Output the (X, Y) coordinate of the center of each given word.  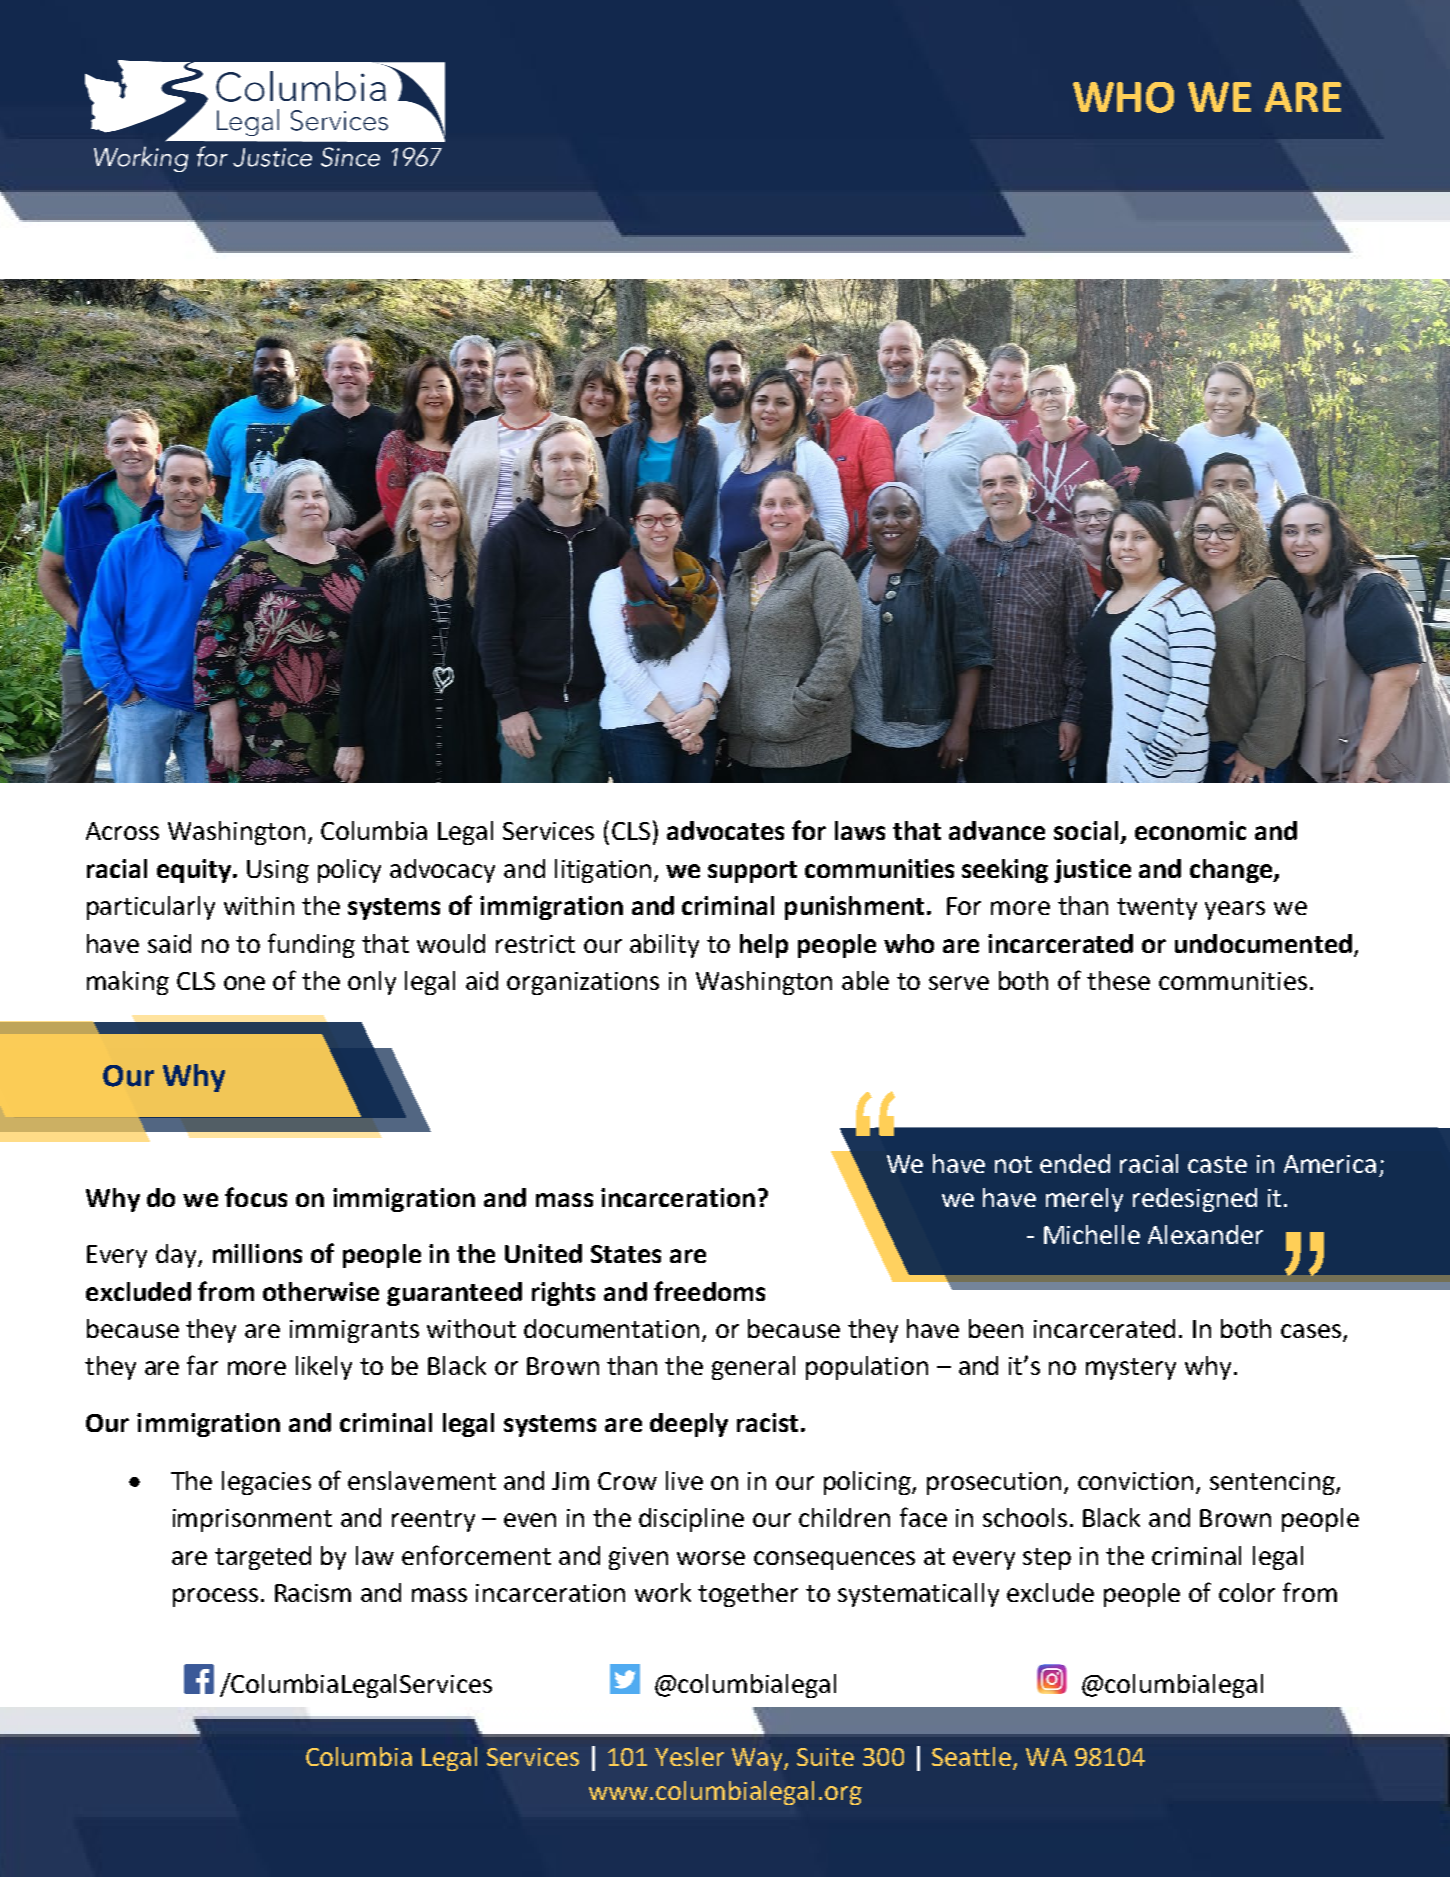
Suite (825, 1757)
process (215, 1597)
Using (278, 871)
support (752, 872)
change (1232, 871)
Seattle (971, 1756)
